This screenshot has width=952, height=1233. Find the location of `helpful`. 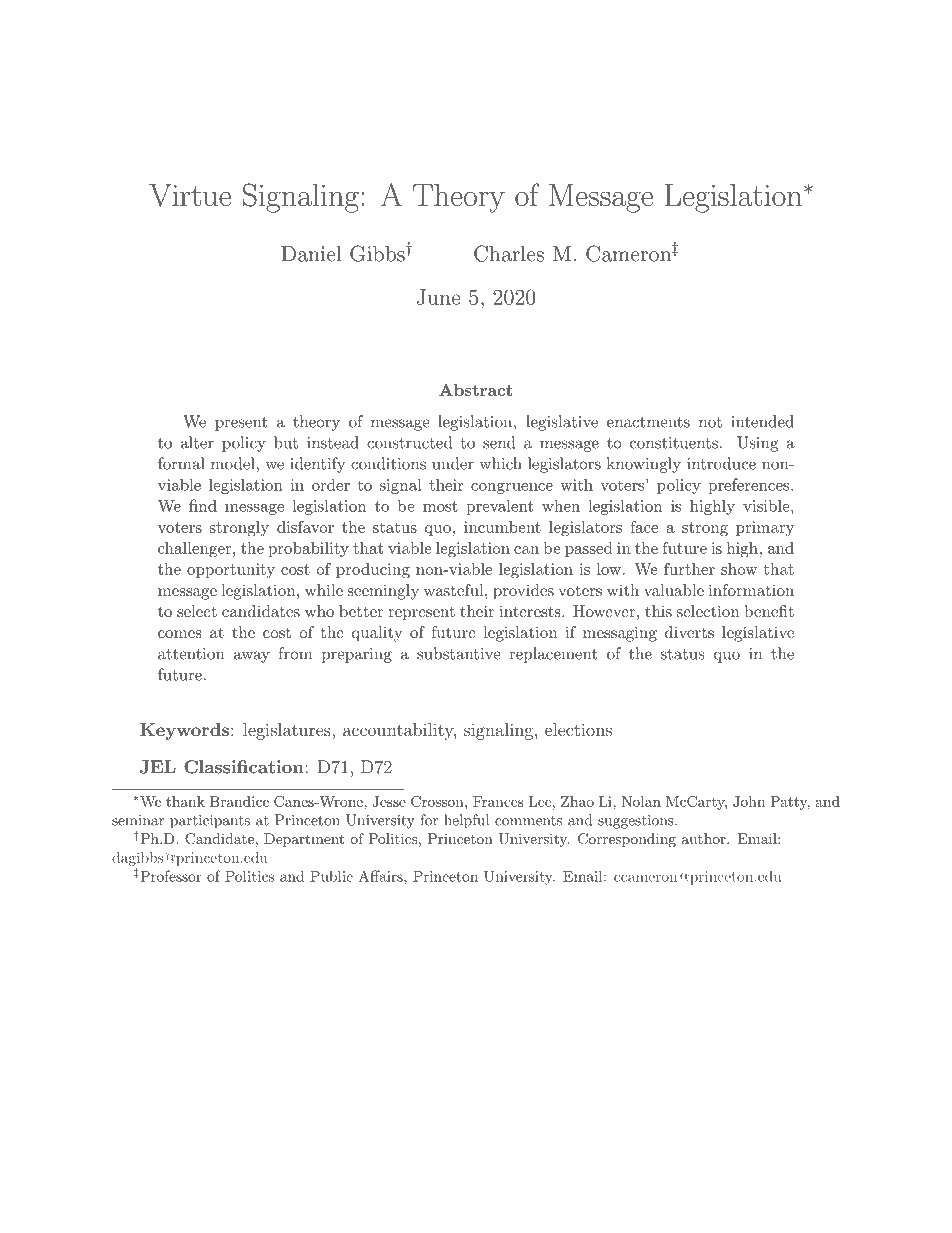

helpful is located at coordinates (466, 821).
